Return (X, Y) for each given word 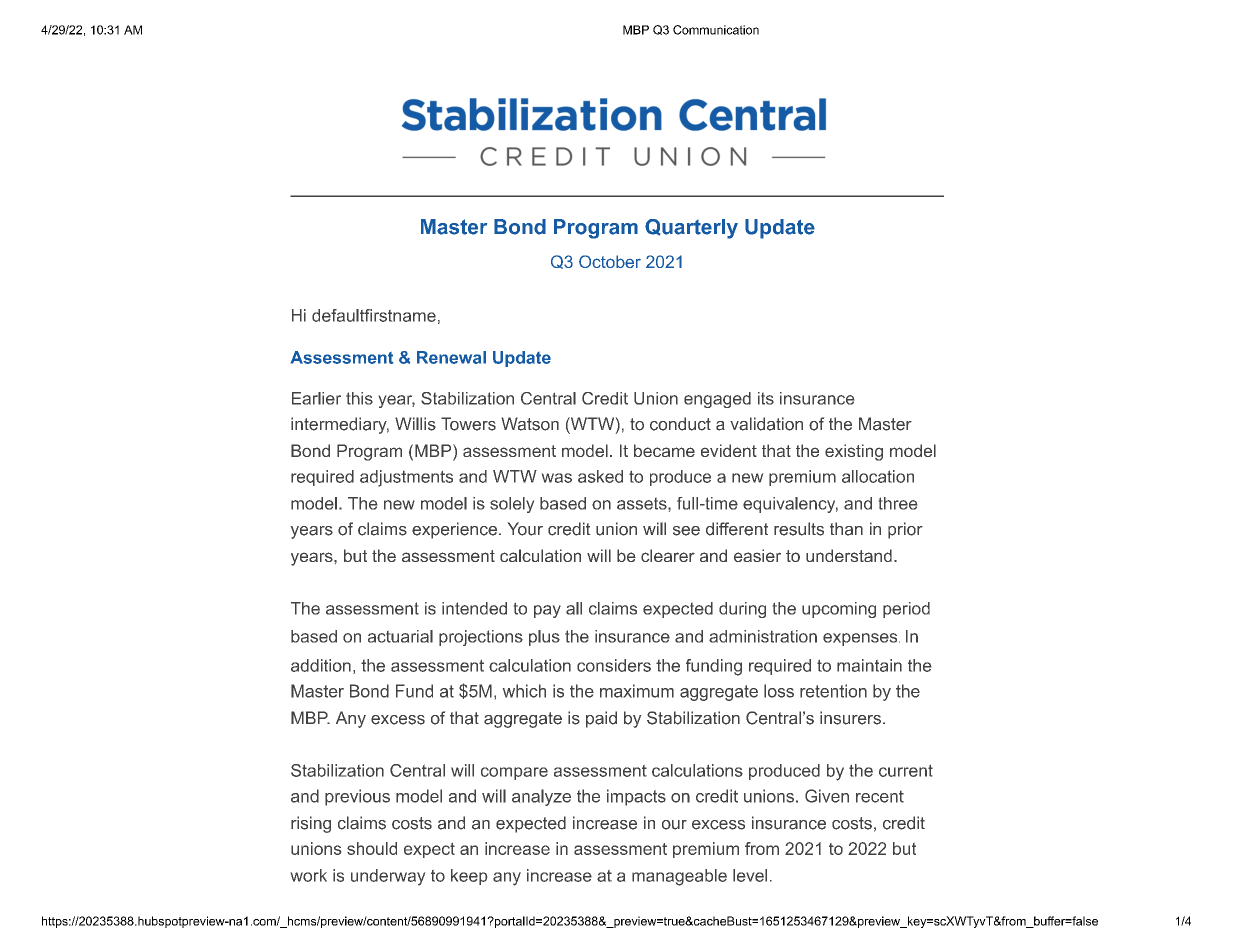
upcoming (839, 610)
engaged (717, 400)
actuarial (400, 636)
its (766, 398)
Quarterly (691, 229)
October (610, 261)
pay (547, 611)
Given (827, 796)
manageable (679, 877)
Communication (716, 30)
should (372, 848)
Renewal (451, 357)
